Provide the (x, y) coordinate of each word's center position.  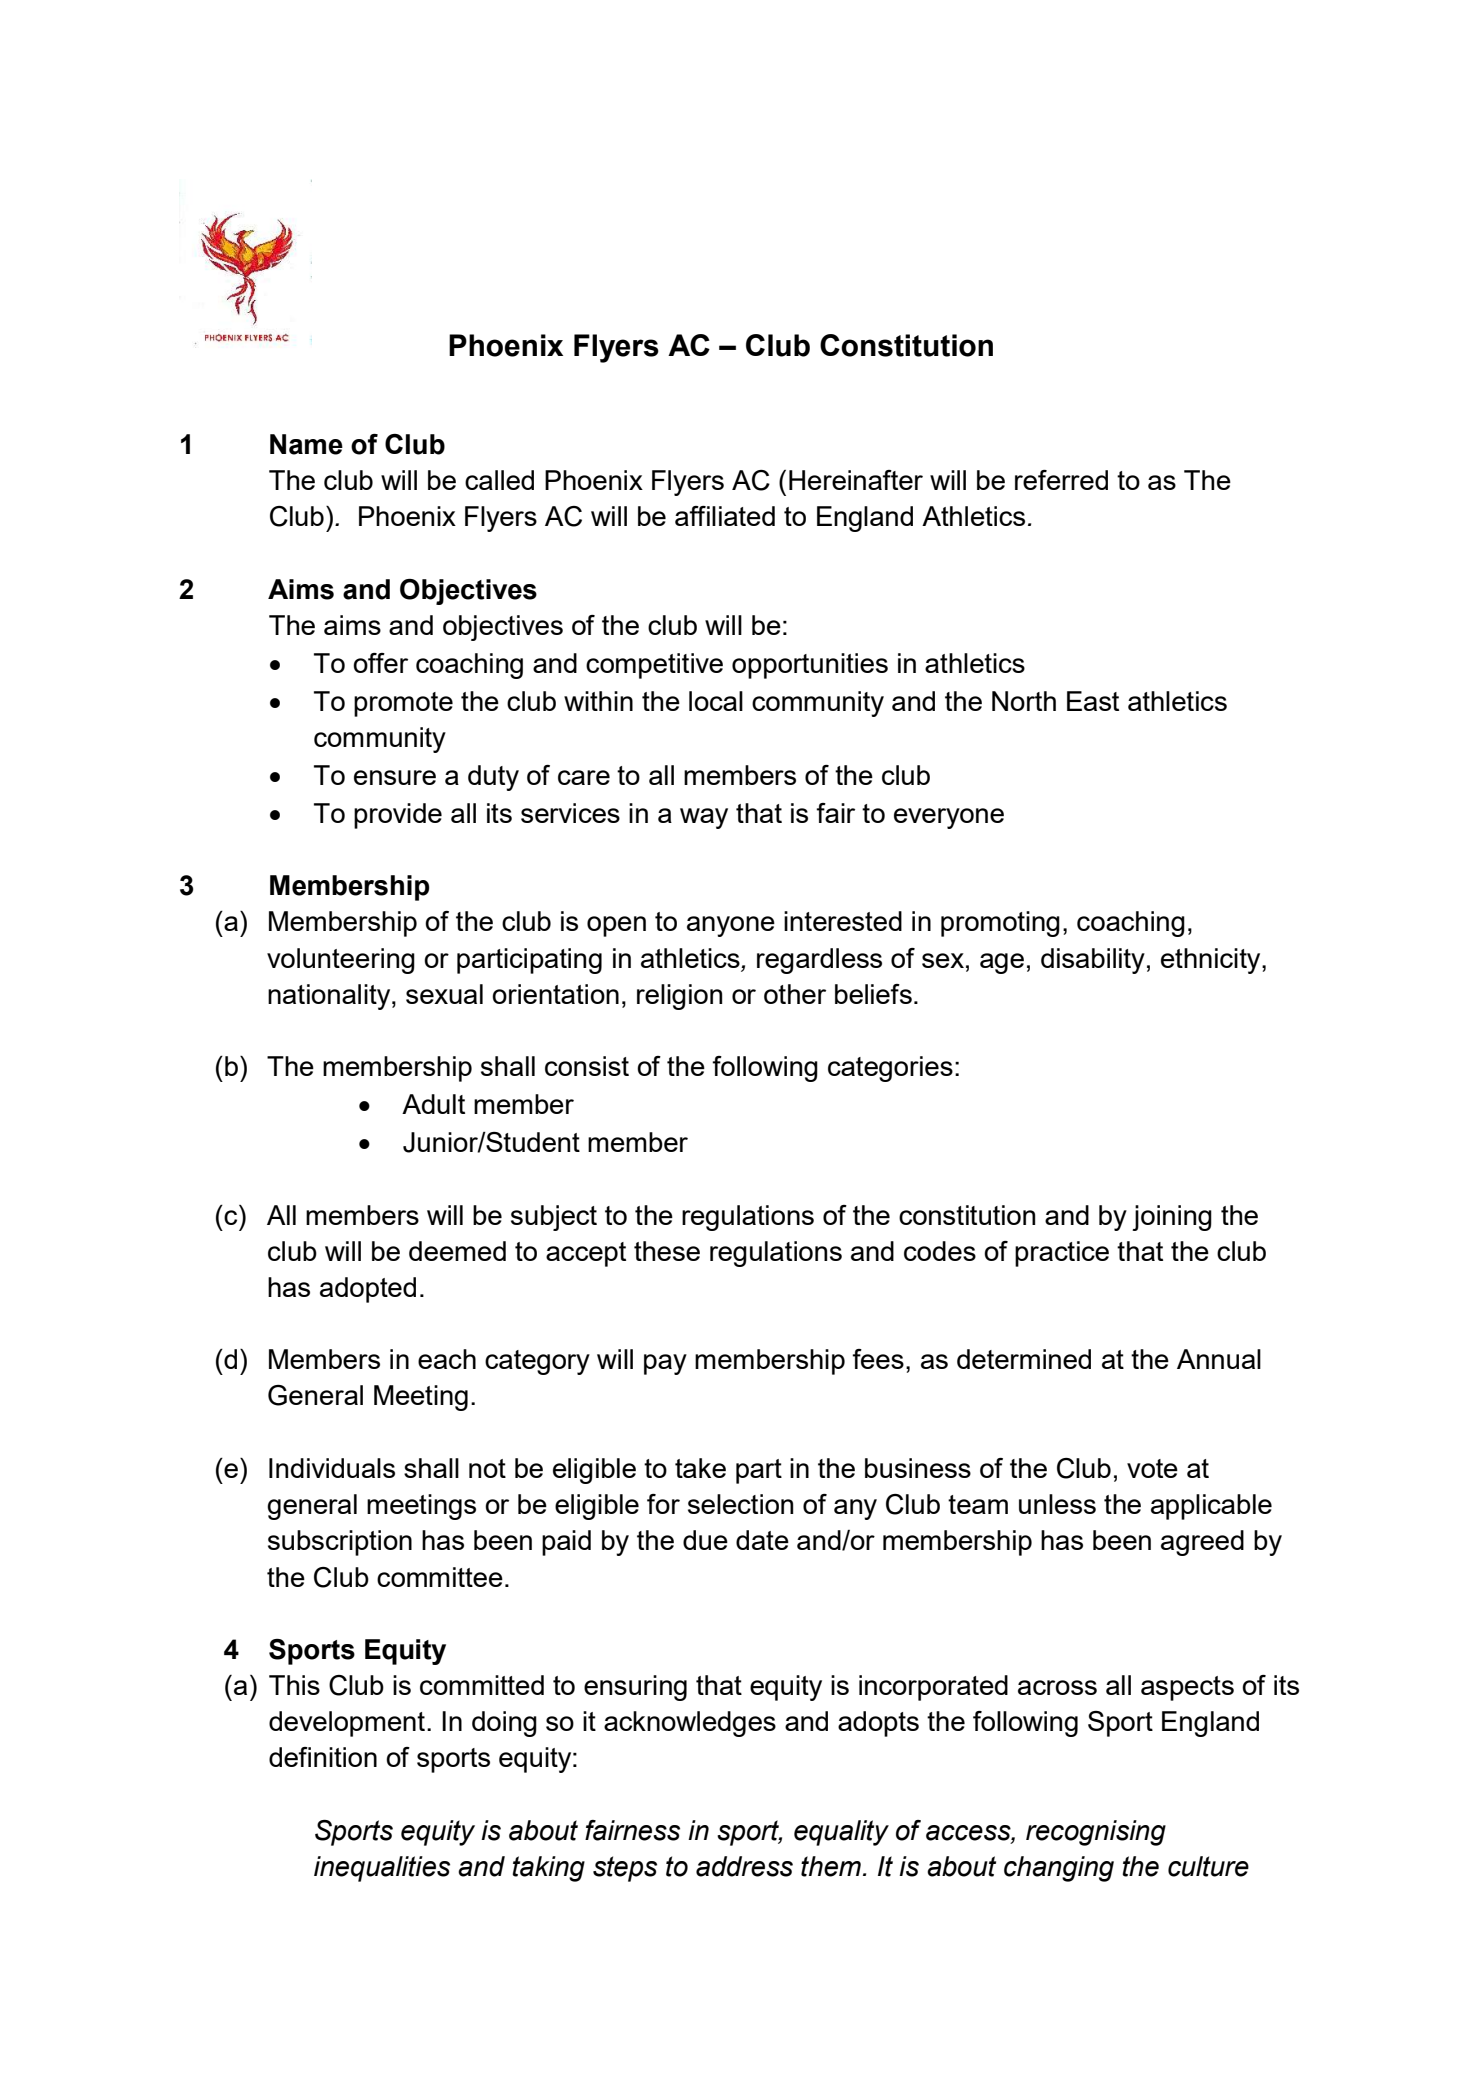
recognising (1096, 1833)
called (499, 480)
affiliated (725, 516)
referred (1061, 480)
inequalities (382, 1869)
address (744, 1866)
